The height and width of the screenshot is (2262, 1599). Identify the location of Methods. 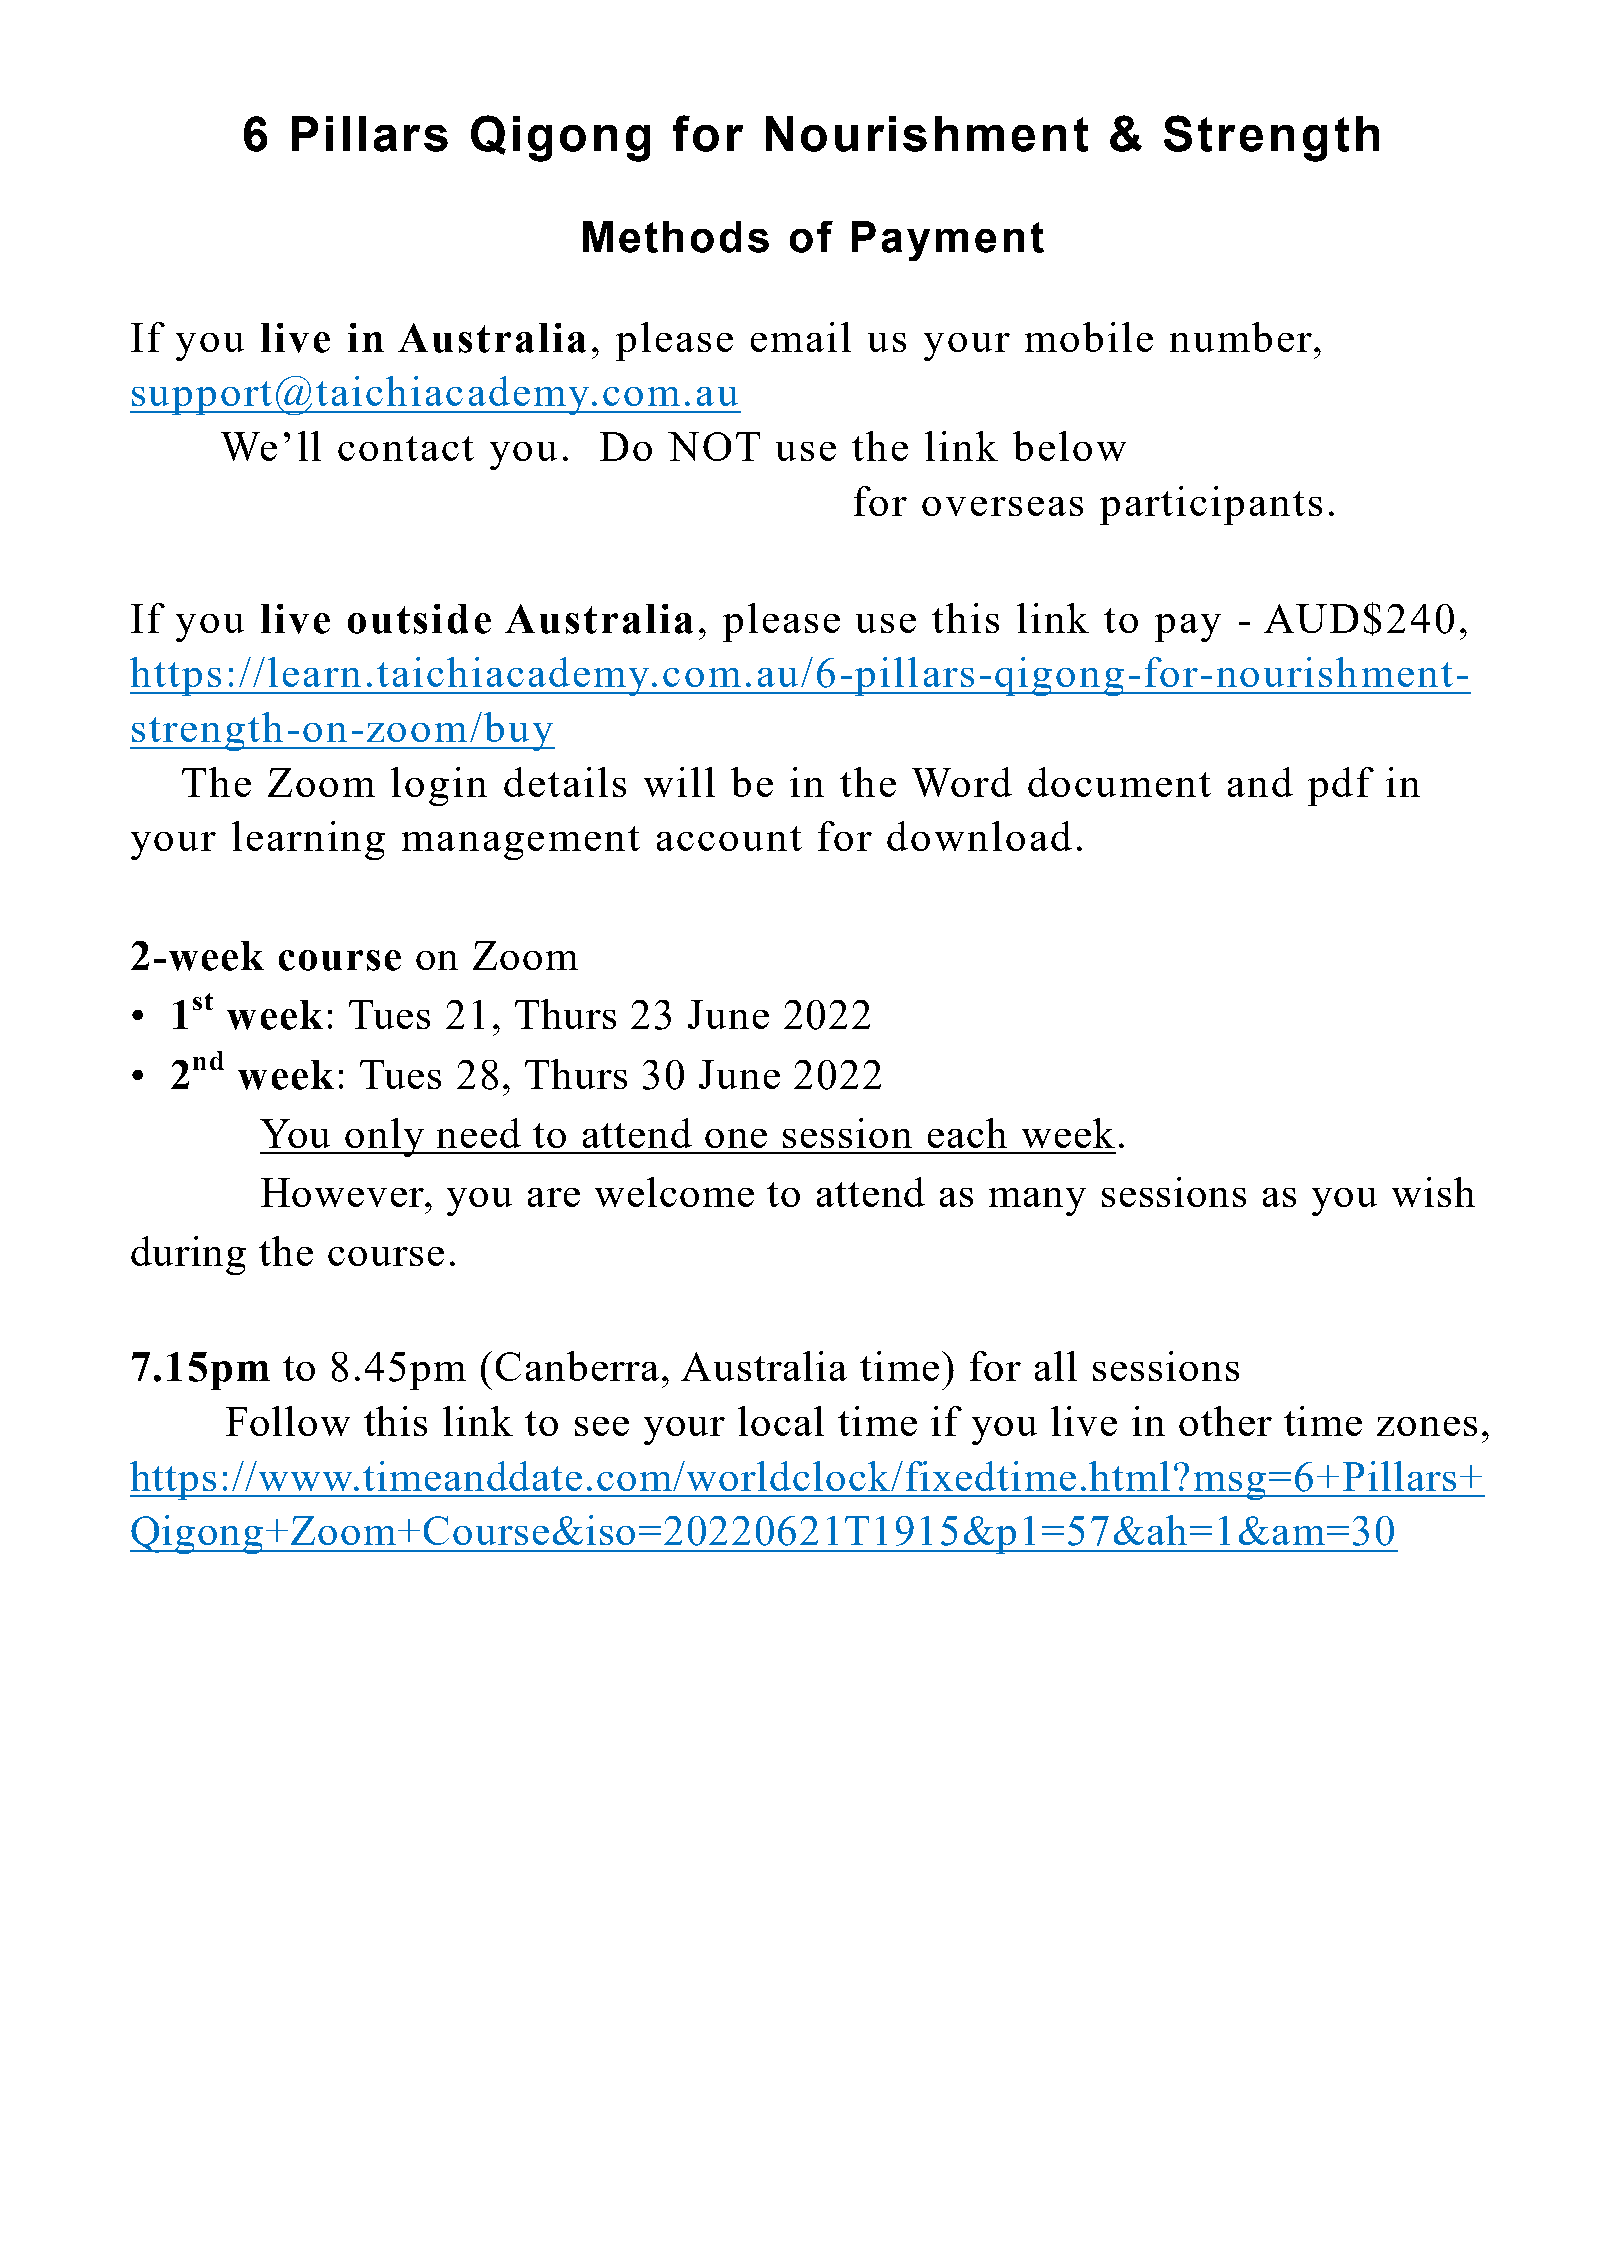
(676, 237).
